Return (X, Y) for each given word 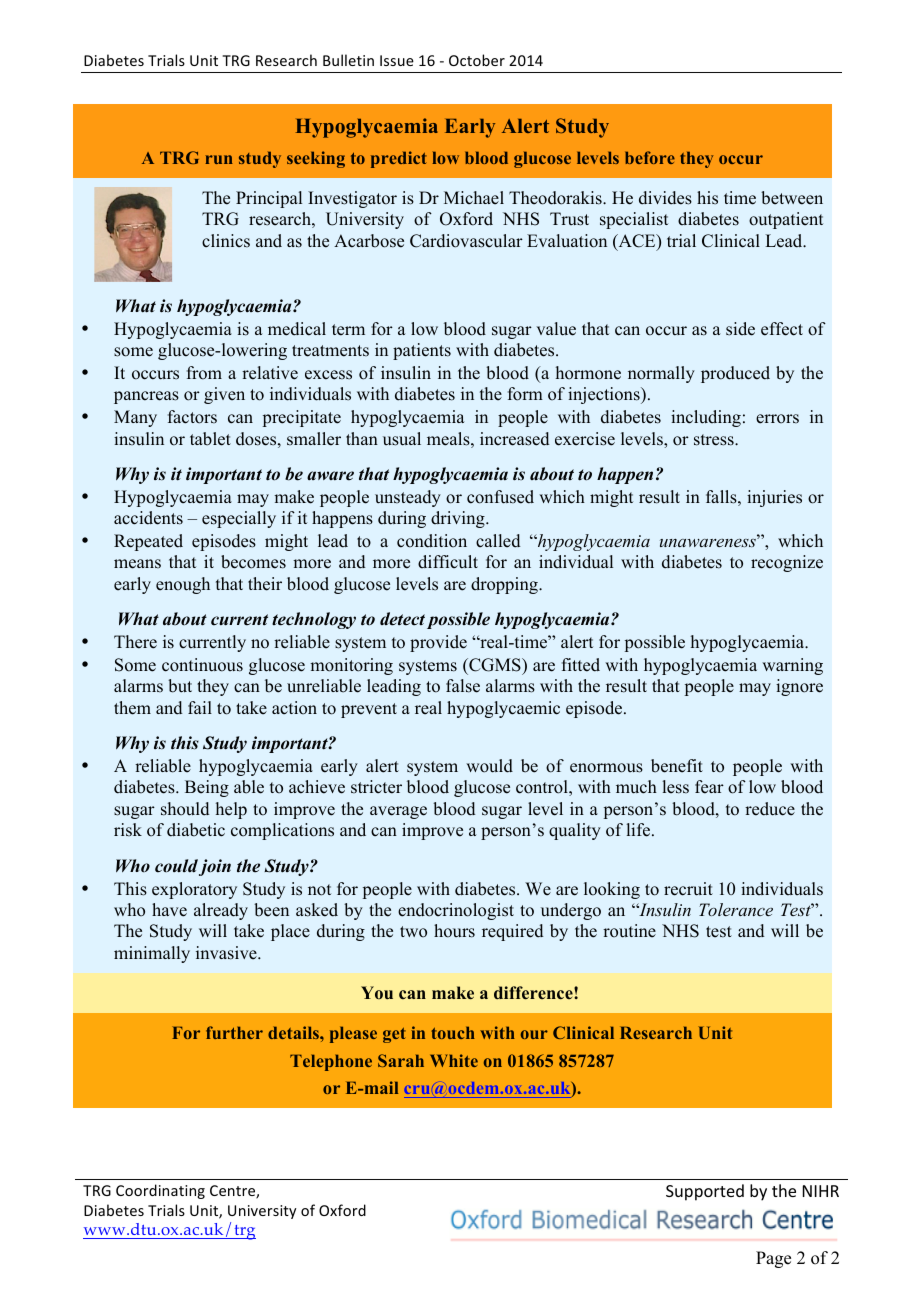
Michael (474, 198)
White (454, 1060)
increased (515, 439)
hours (454, 931)
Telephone (331, 1062)
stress (715, 440)
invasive (227, 953)
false (463, 686)
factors (192, 417)
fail (200, 707)
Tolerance (736, 909)
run (219, 159)
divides (665, 198)
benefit (677, 766)
